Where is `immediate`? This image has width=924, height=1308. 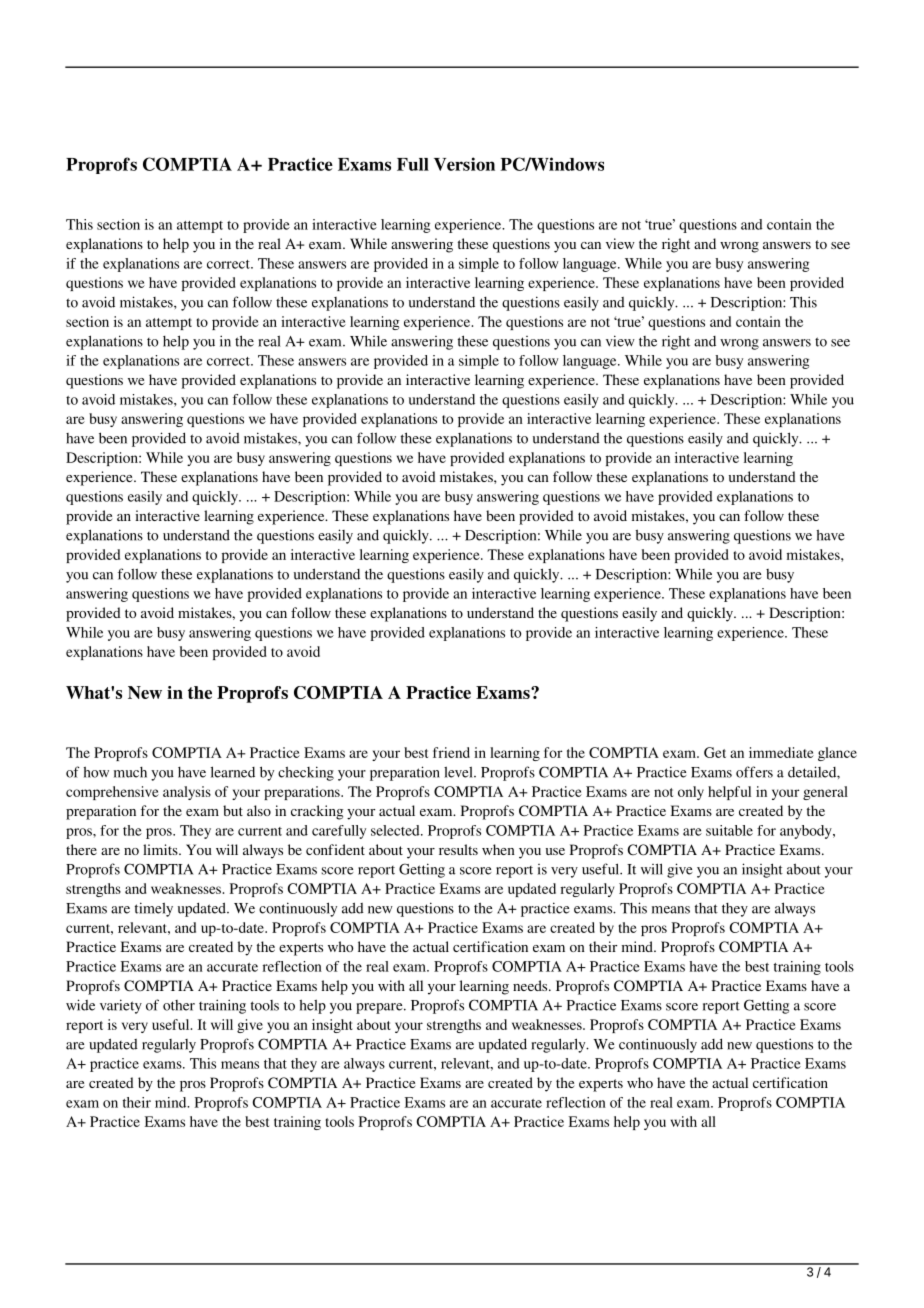 immediate is located at coordinates (781, 752).
